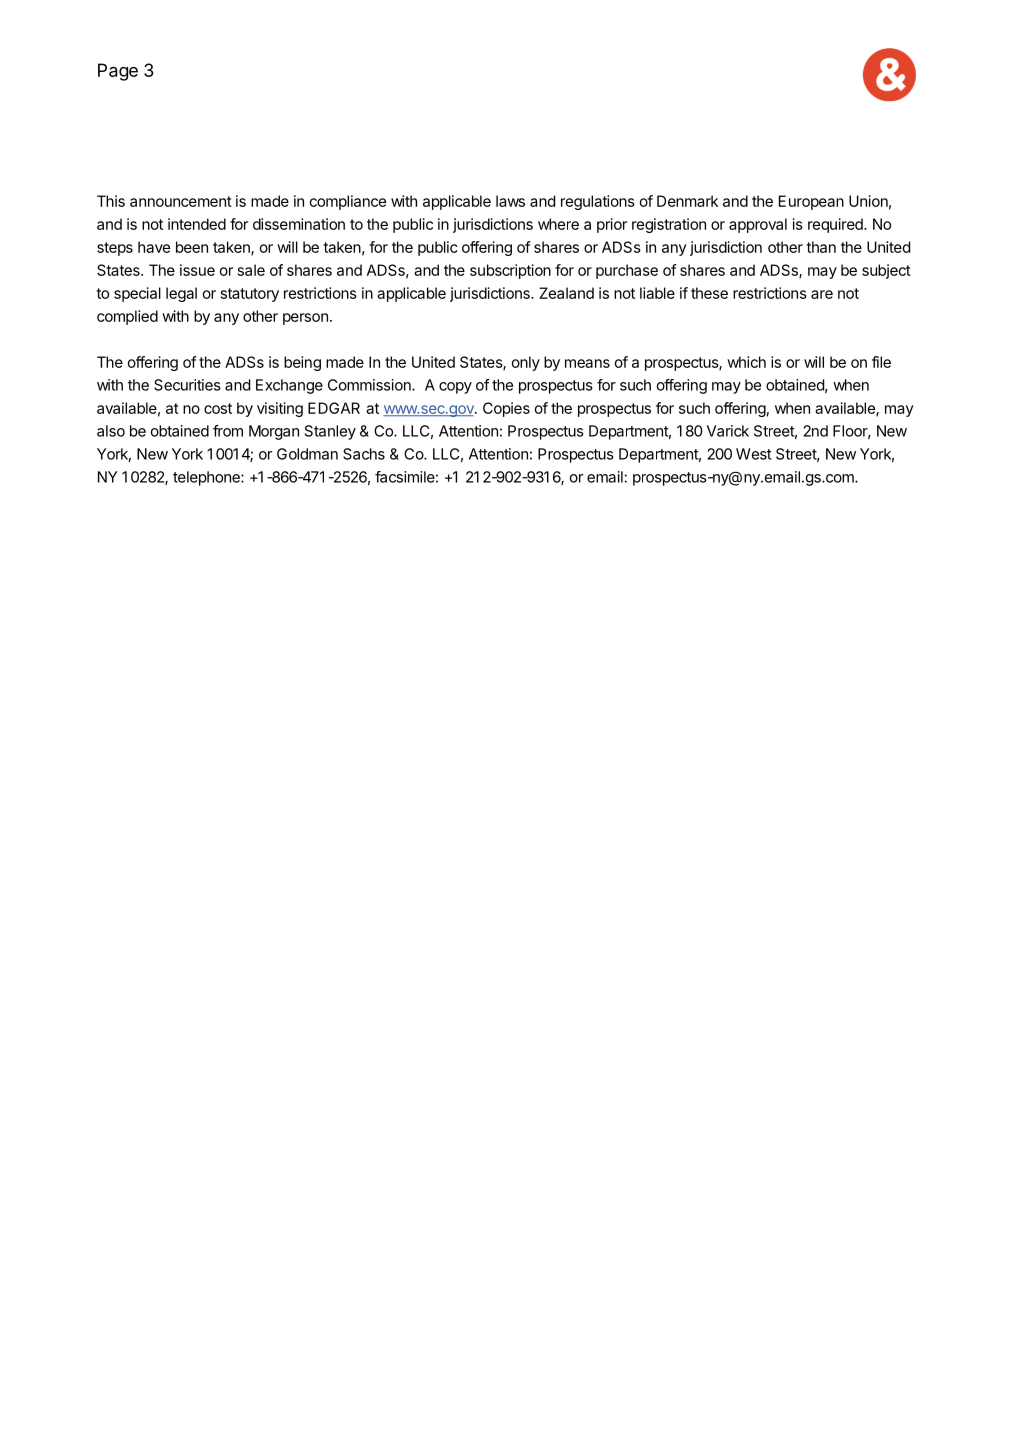 The image size is (1013, 1433). What do you see at coordinates (207, 478) in the page?
I see `telephone` at bounding box center [207, 478].
